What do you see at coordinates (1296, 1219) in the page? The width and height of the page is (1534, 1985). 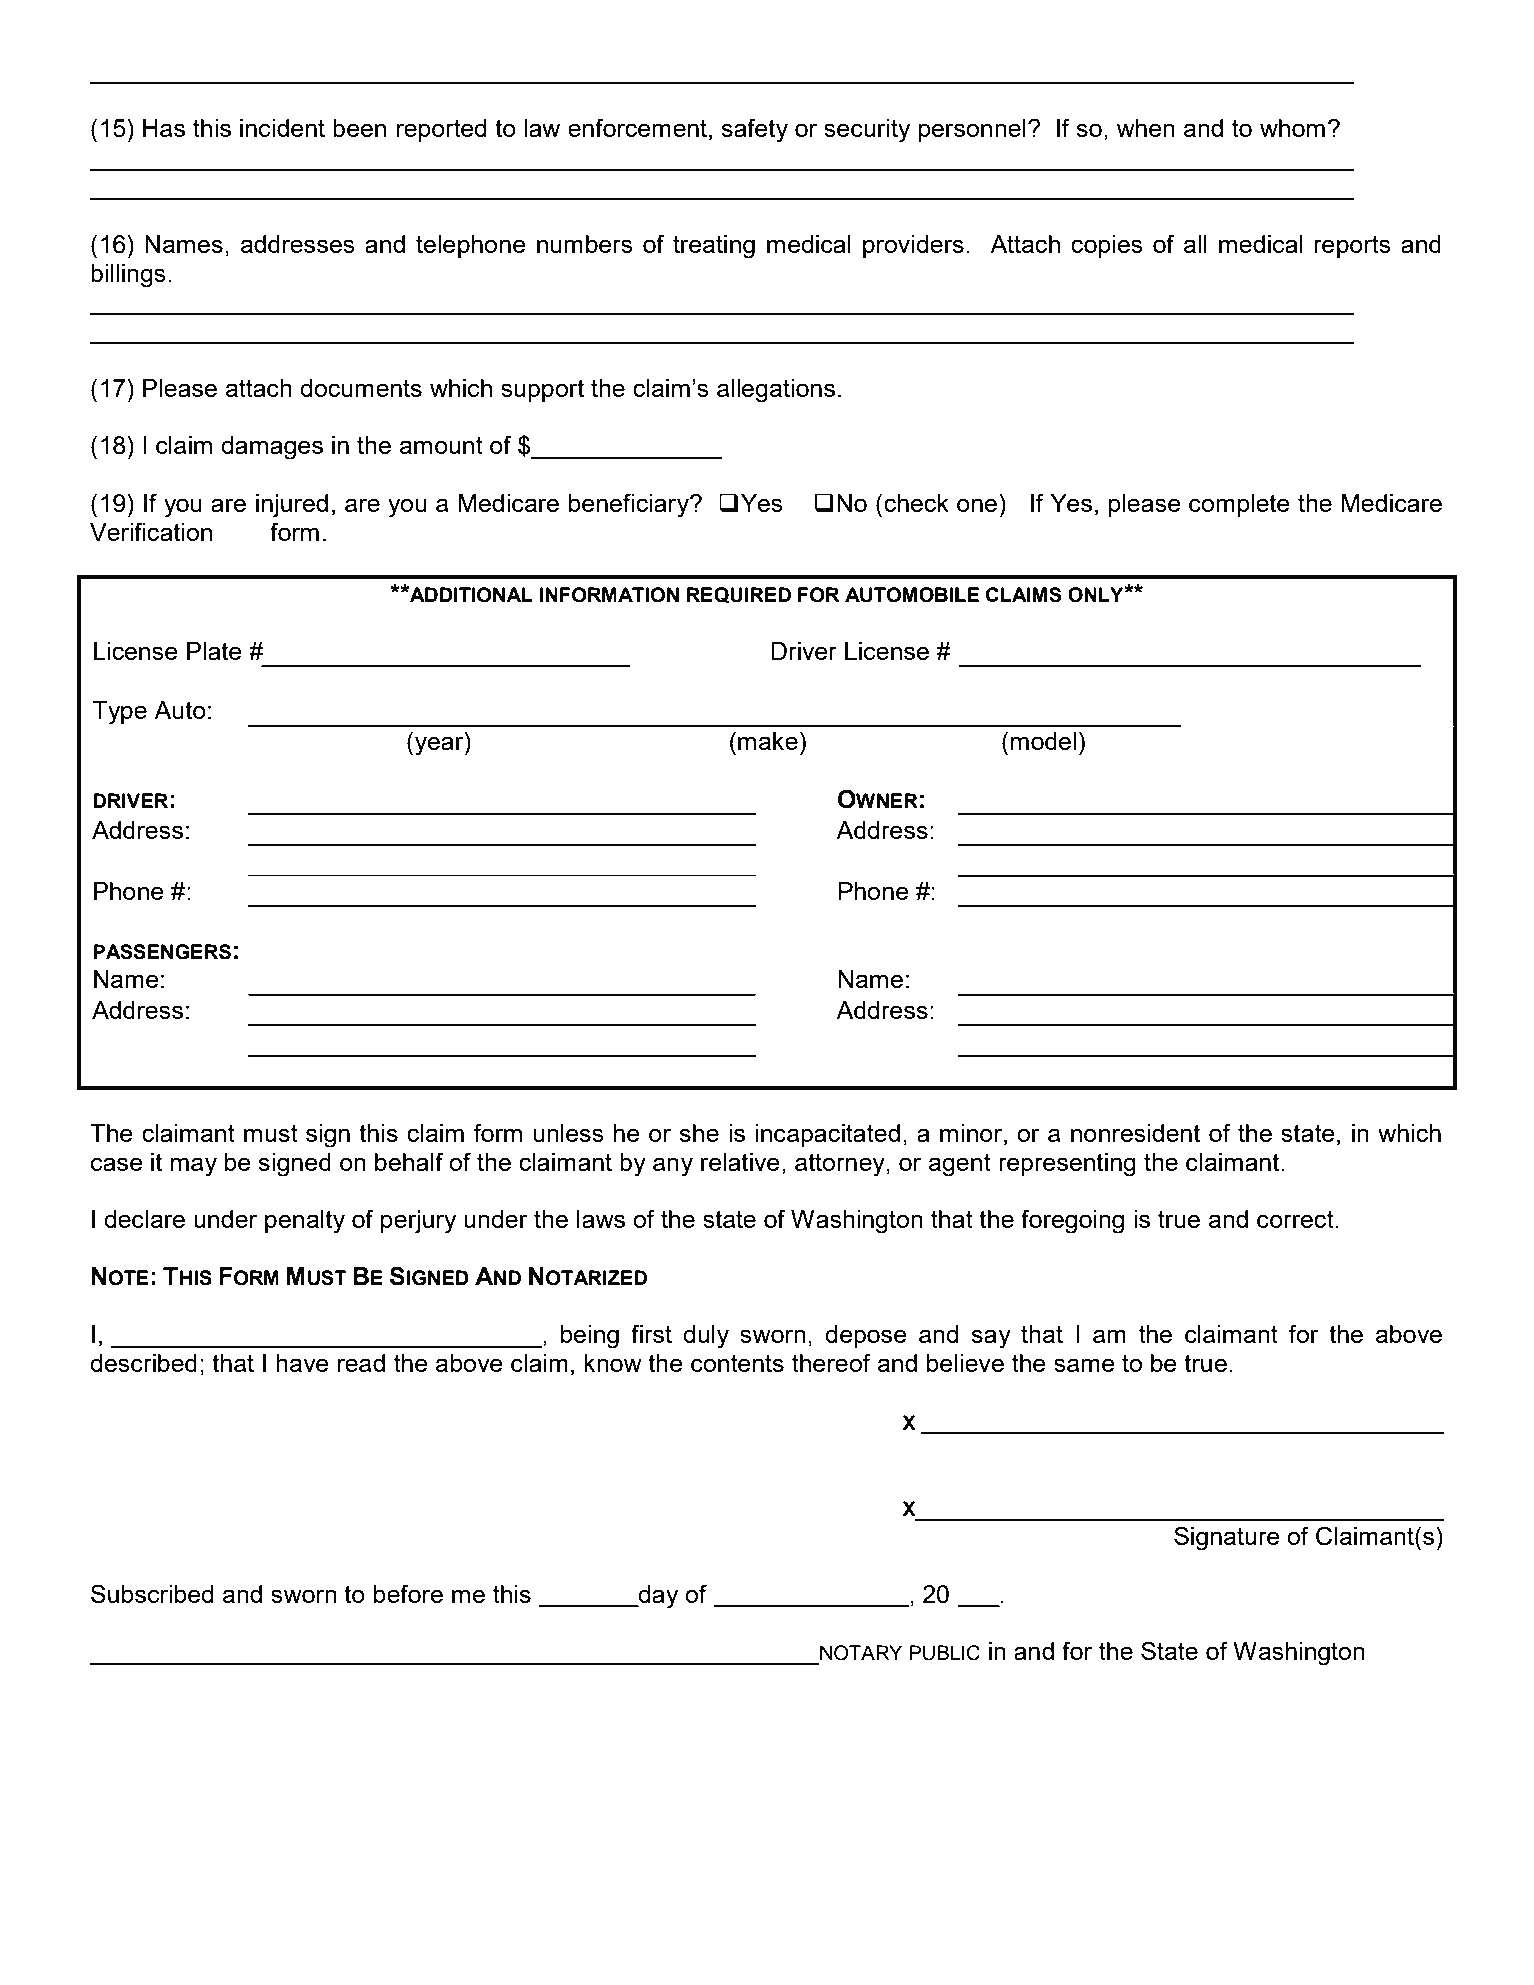 I see `correct` at bounding box center [1296, 1219].
